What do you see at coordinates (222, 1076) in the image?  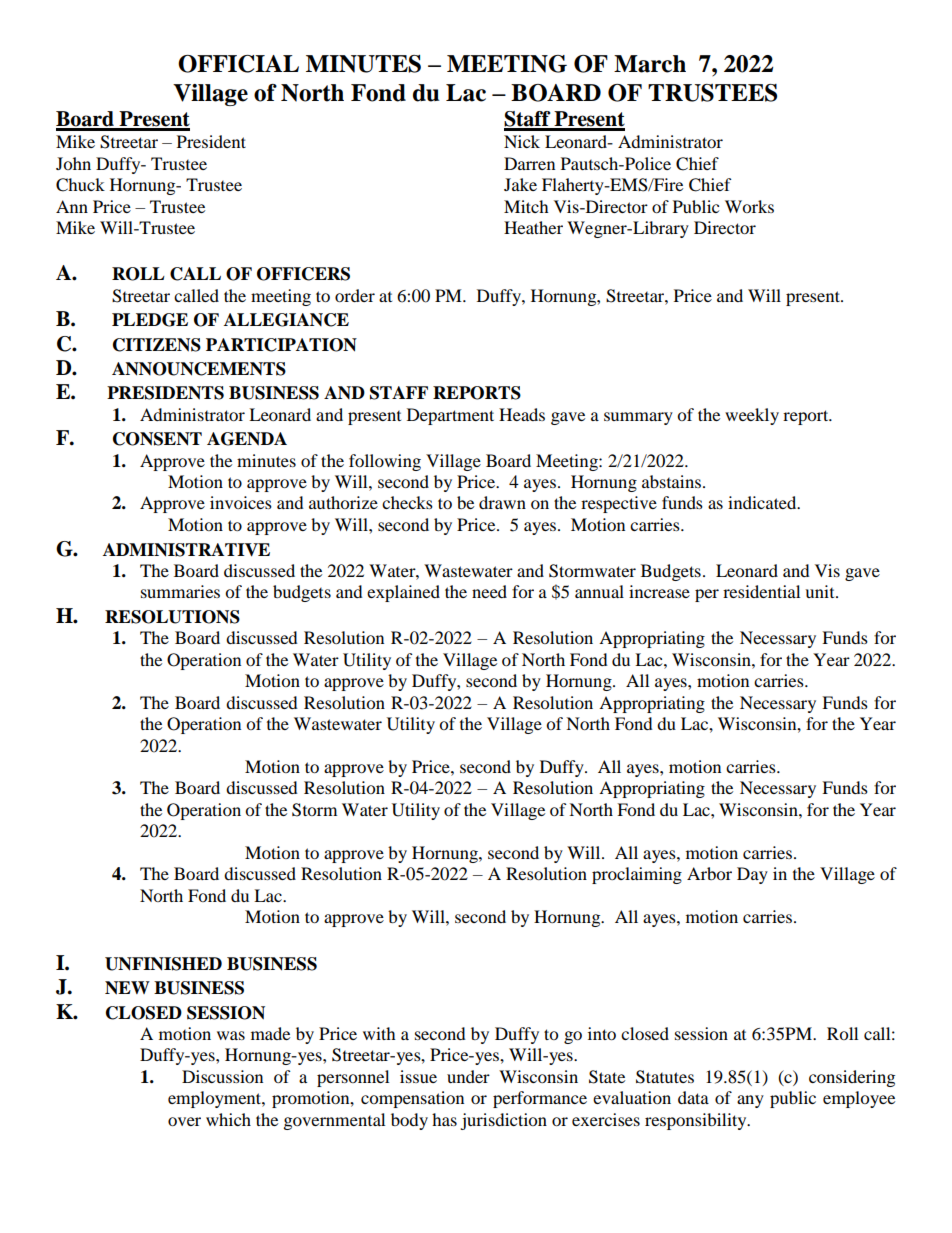 I see `Discussion` at bounding box center [222, 1076].
